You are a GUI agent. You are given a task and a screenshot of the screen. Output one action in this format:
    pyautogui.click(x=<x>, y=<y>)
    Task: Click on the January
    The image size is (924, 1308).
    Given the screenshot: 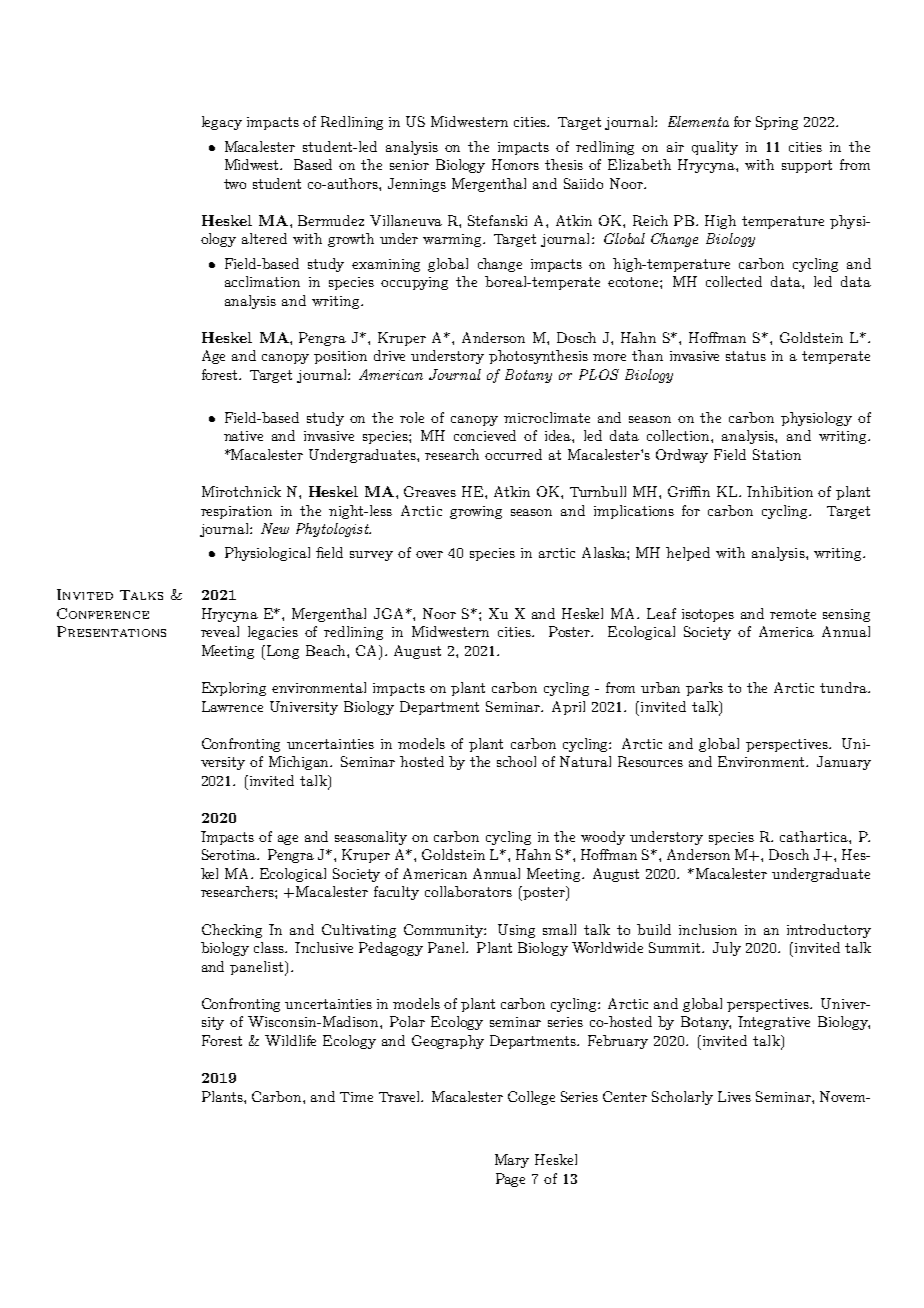 What is the action you would take?
    pyautogui.click(x=844, y=763)
